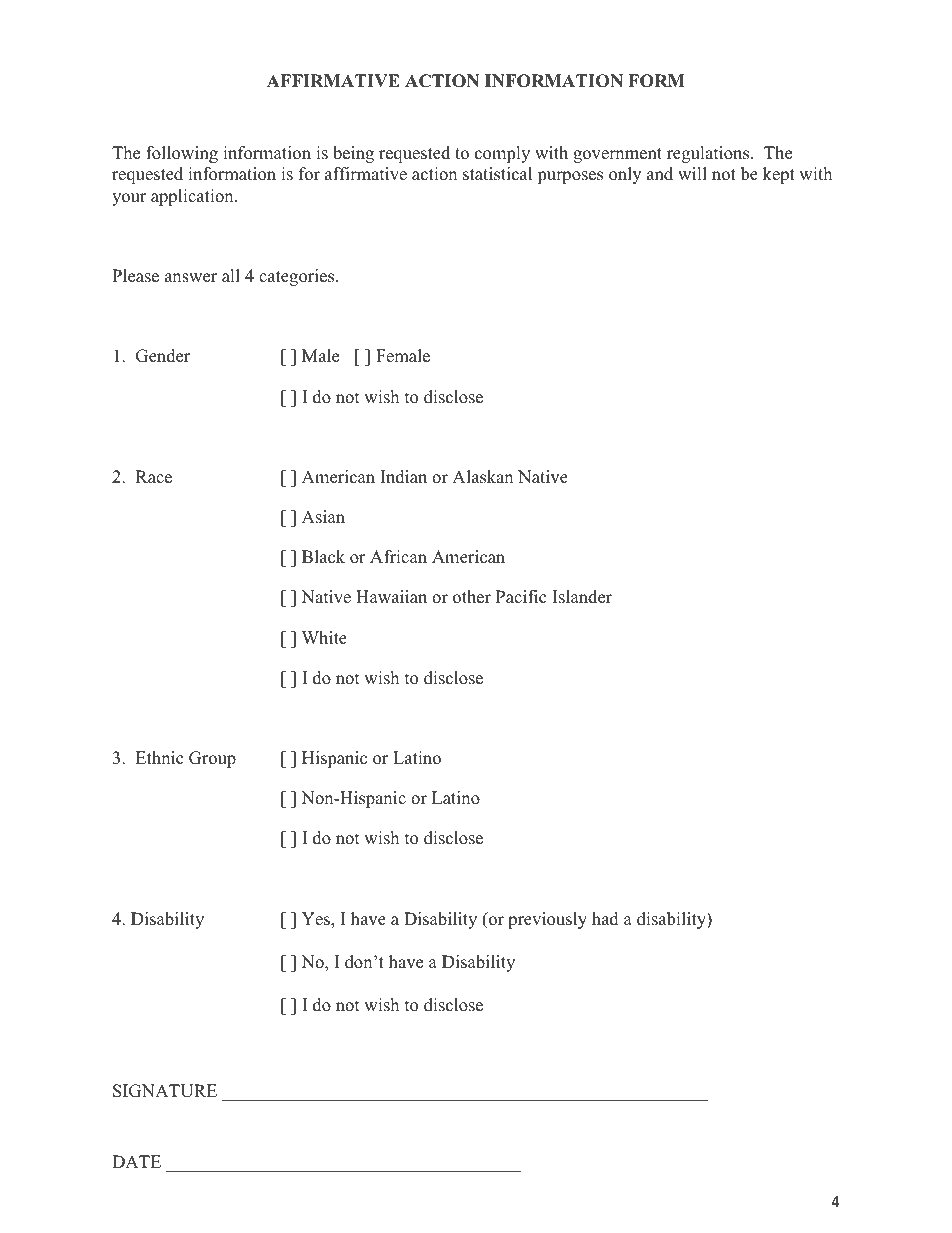 The width and height of the screenshot is (952, 1233). I want to click on White, so click(324, 638).
